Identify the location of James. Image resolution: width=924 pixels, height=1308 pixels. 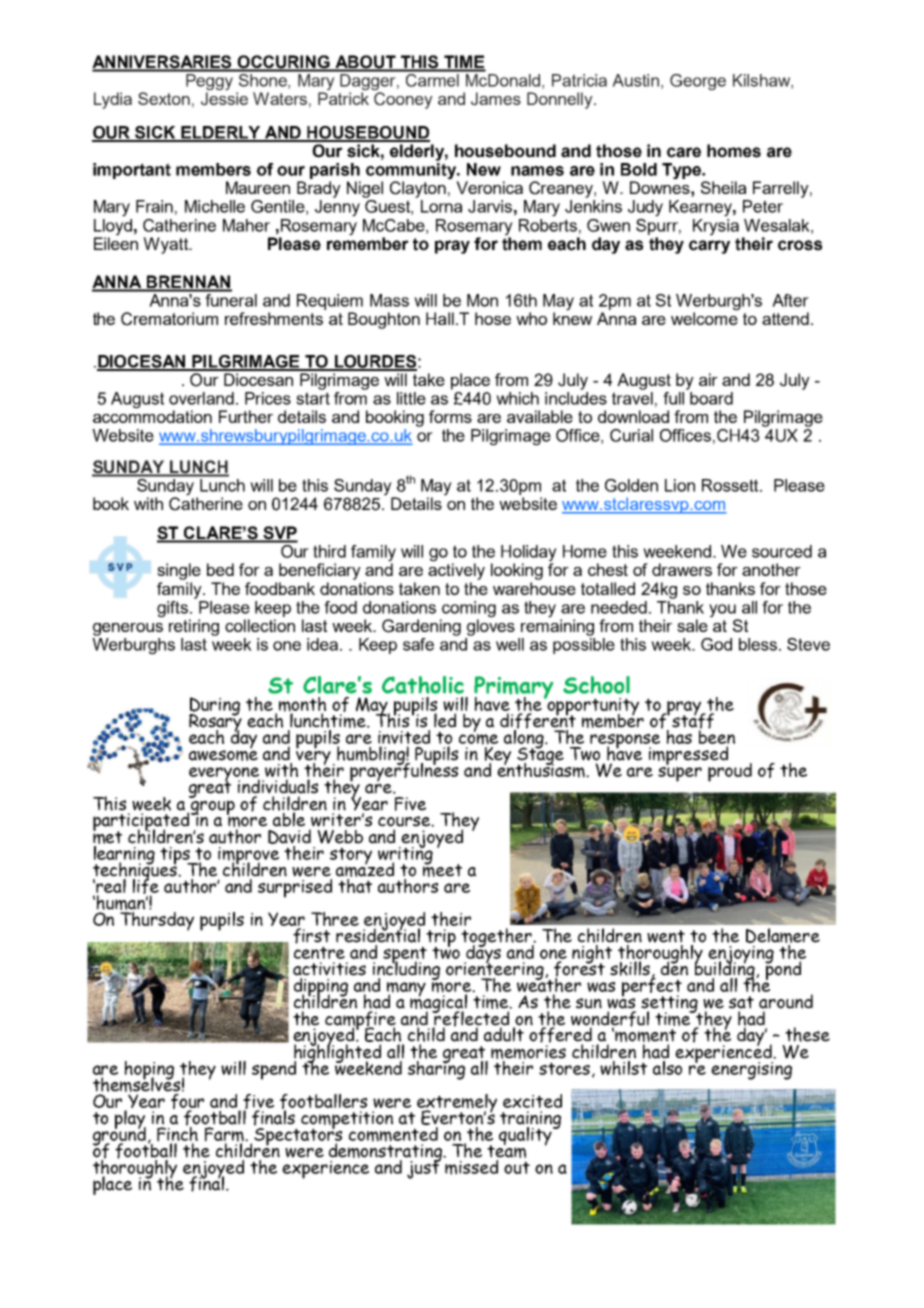
(496, 99).
